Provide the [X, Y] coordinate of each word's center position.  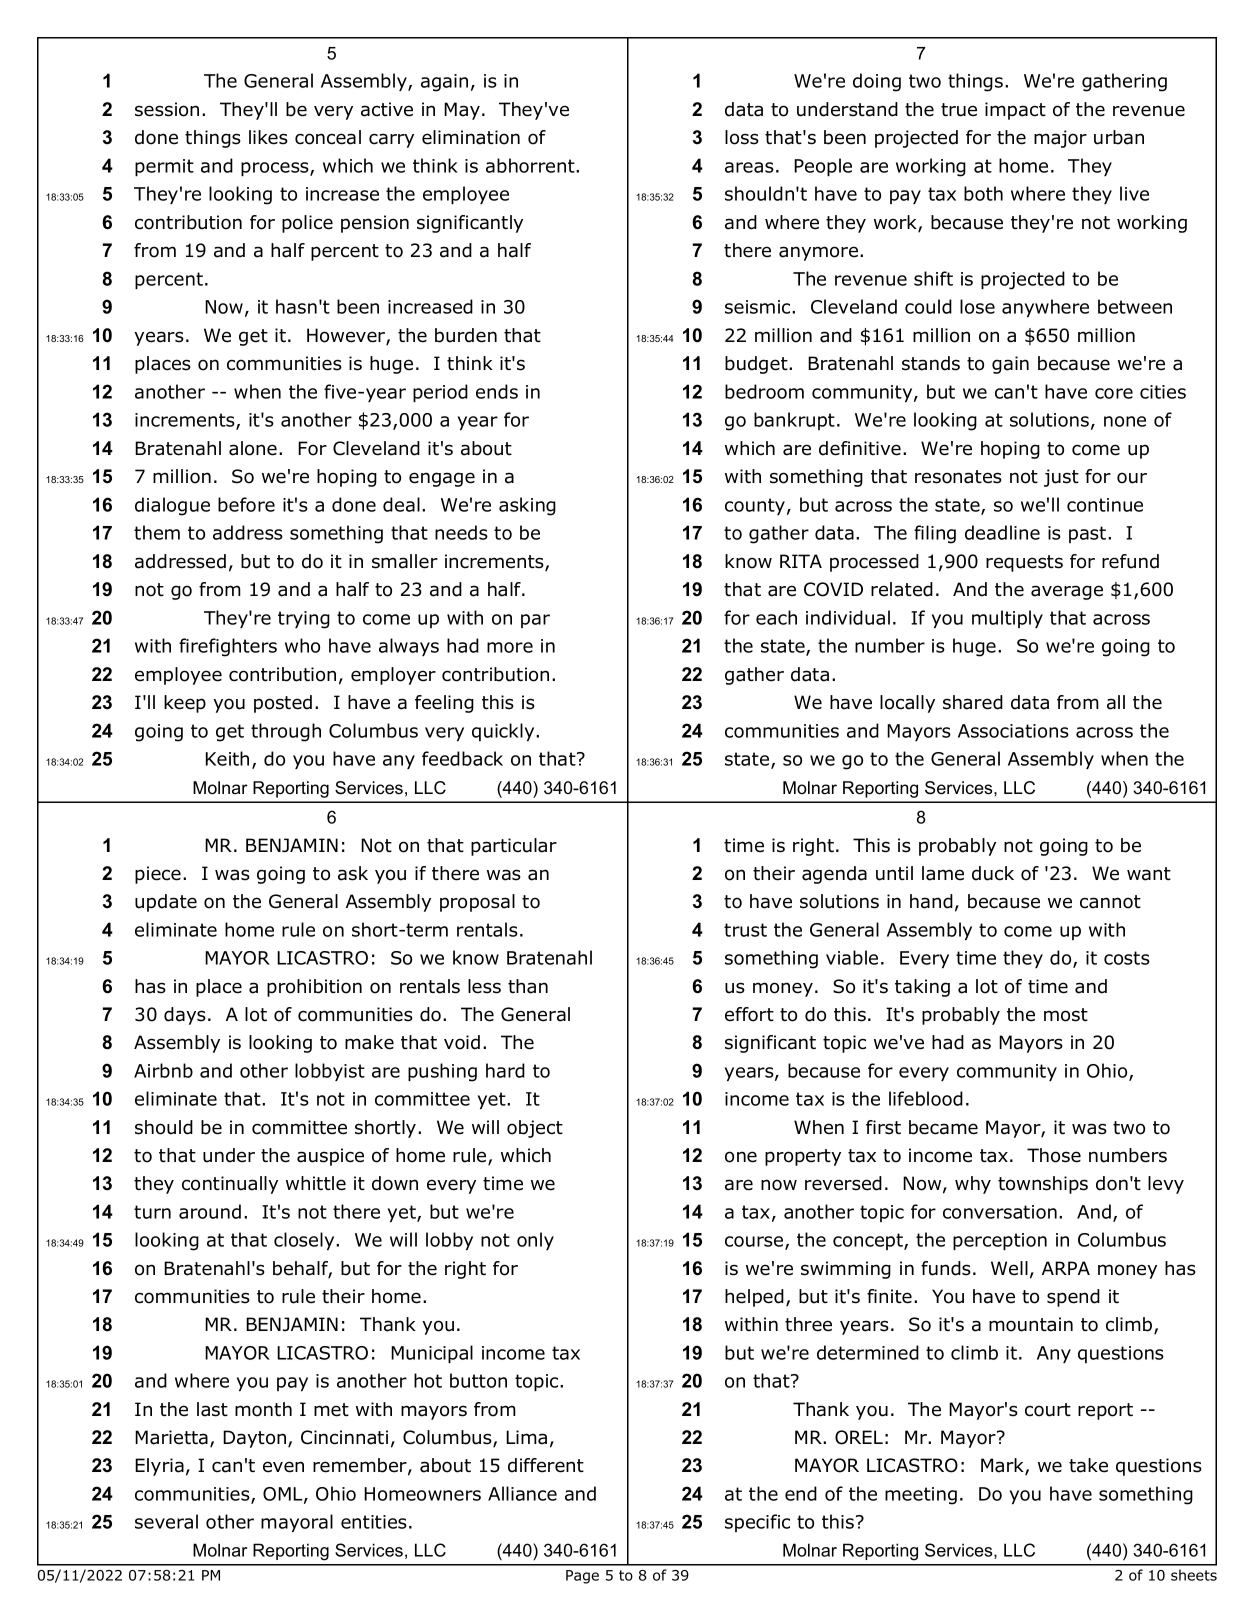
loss [742, 137]
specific [757, 1523]
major [1060, 139]
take [1088, 1465]
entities [374, 1522]
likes [268, 137]
